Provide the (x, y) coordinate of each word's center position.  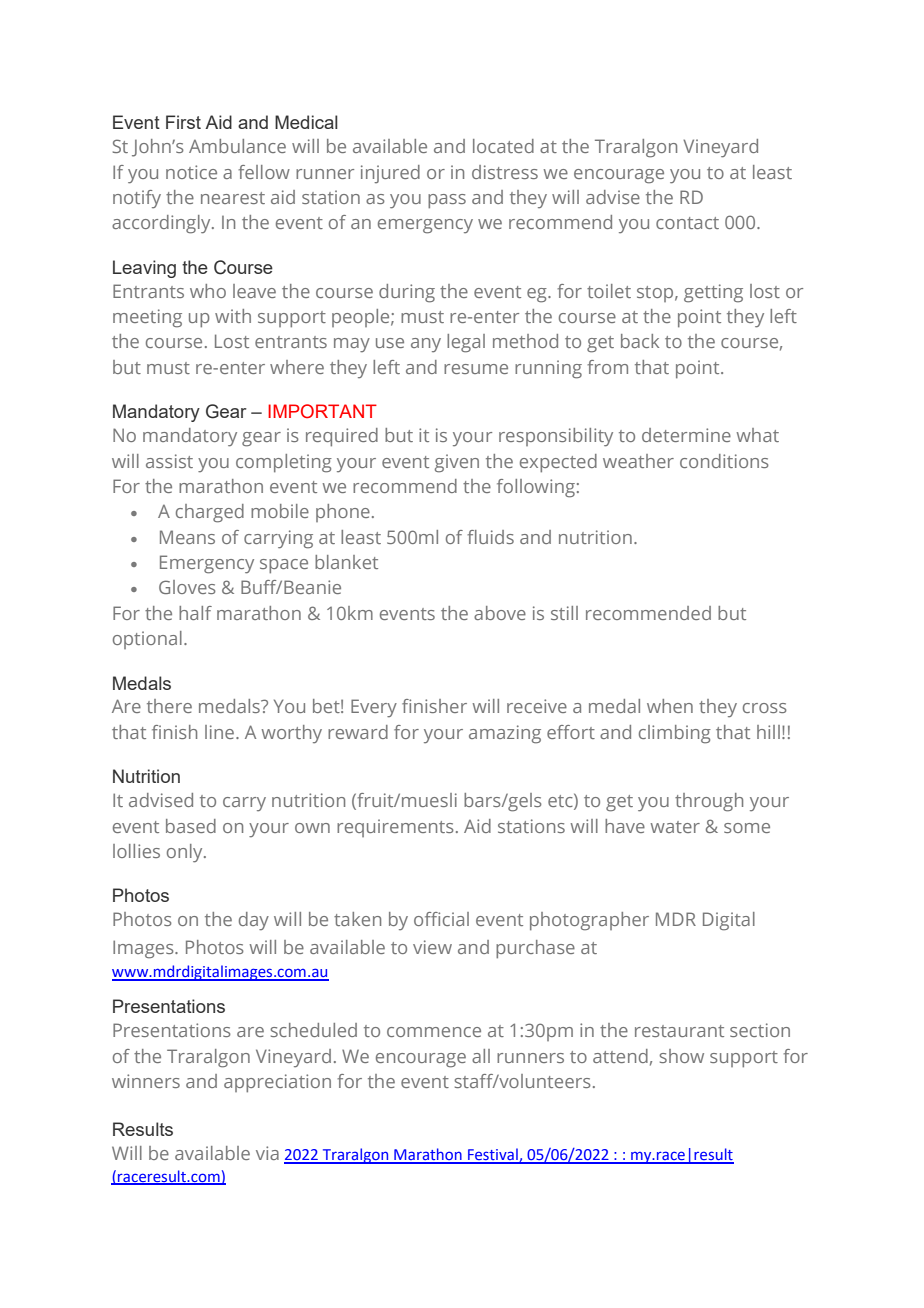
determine (686, 435)
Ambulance (237, 146)
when (670, 706)
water (675, 827)
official (441, 919)
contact (687, 223)
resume (476, 369)
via (267, 1153)
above (500, 613)
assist (169, 461)
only (186, 853)
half (195, 613)
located (503, 146)
